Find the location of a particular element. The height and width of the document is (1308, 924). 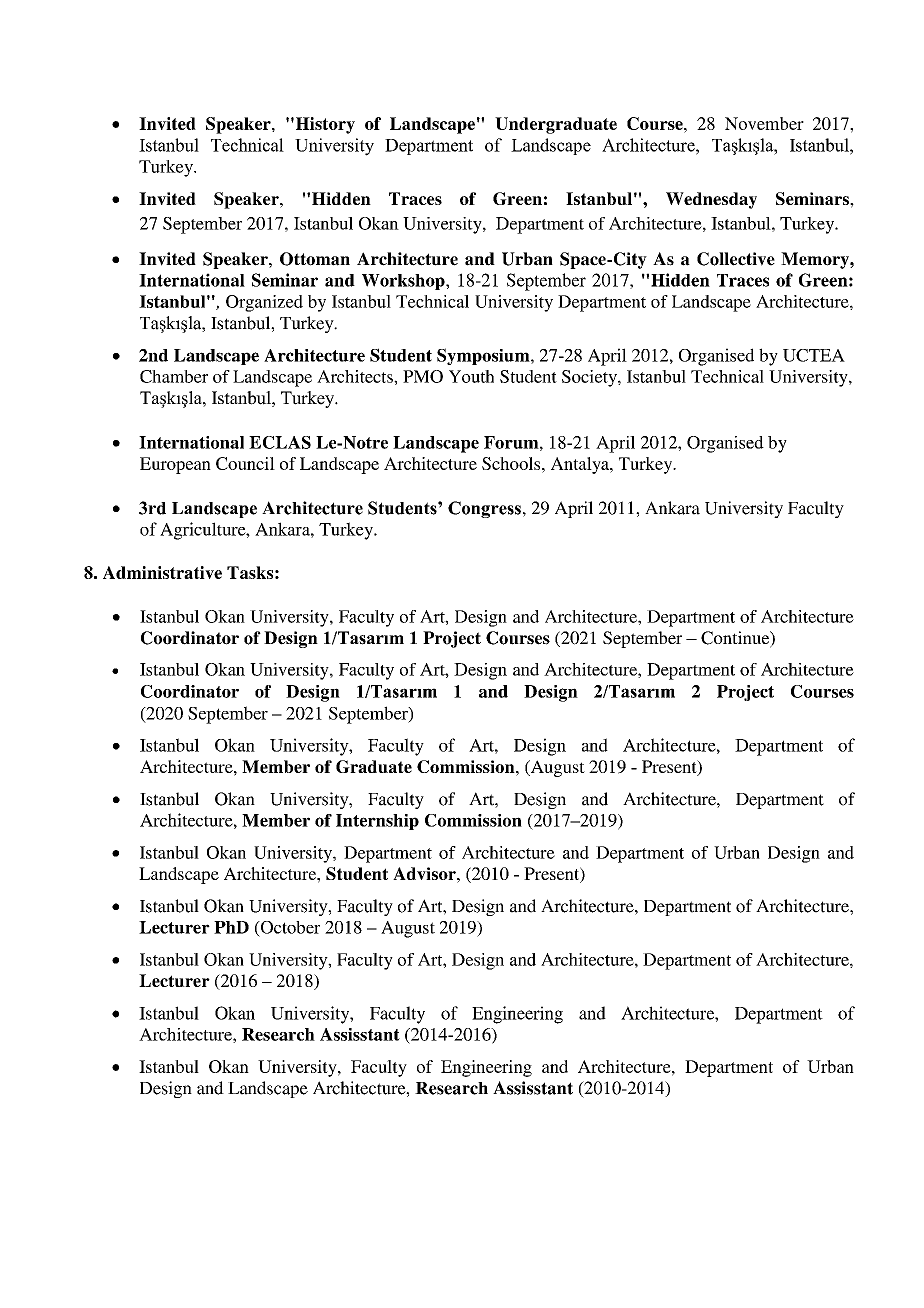

Ottoman is located at coordinates (315, 259).
